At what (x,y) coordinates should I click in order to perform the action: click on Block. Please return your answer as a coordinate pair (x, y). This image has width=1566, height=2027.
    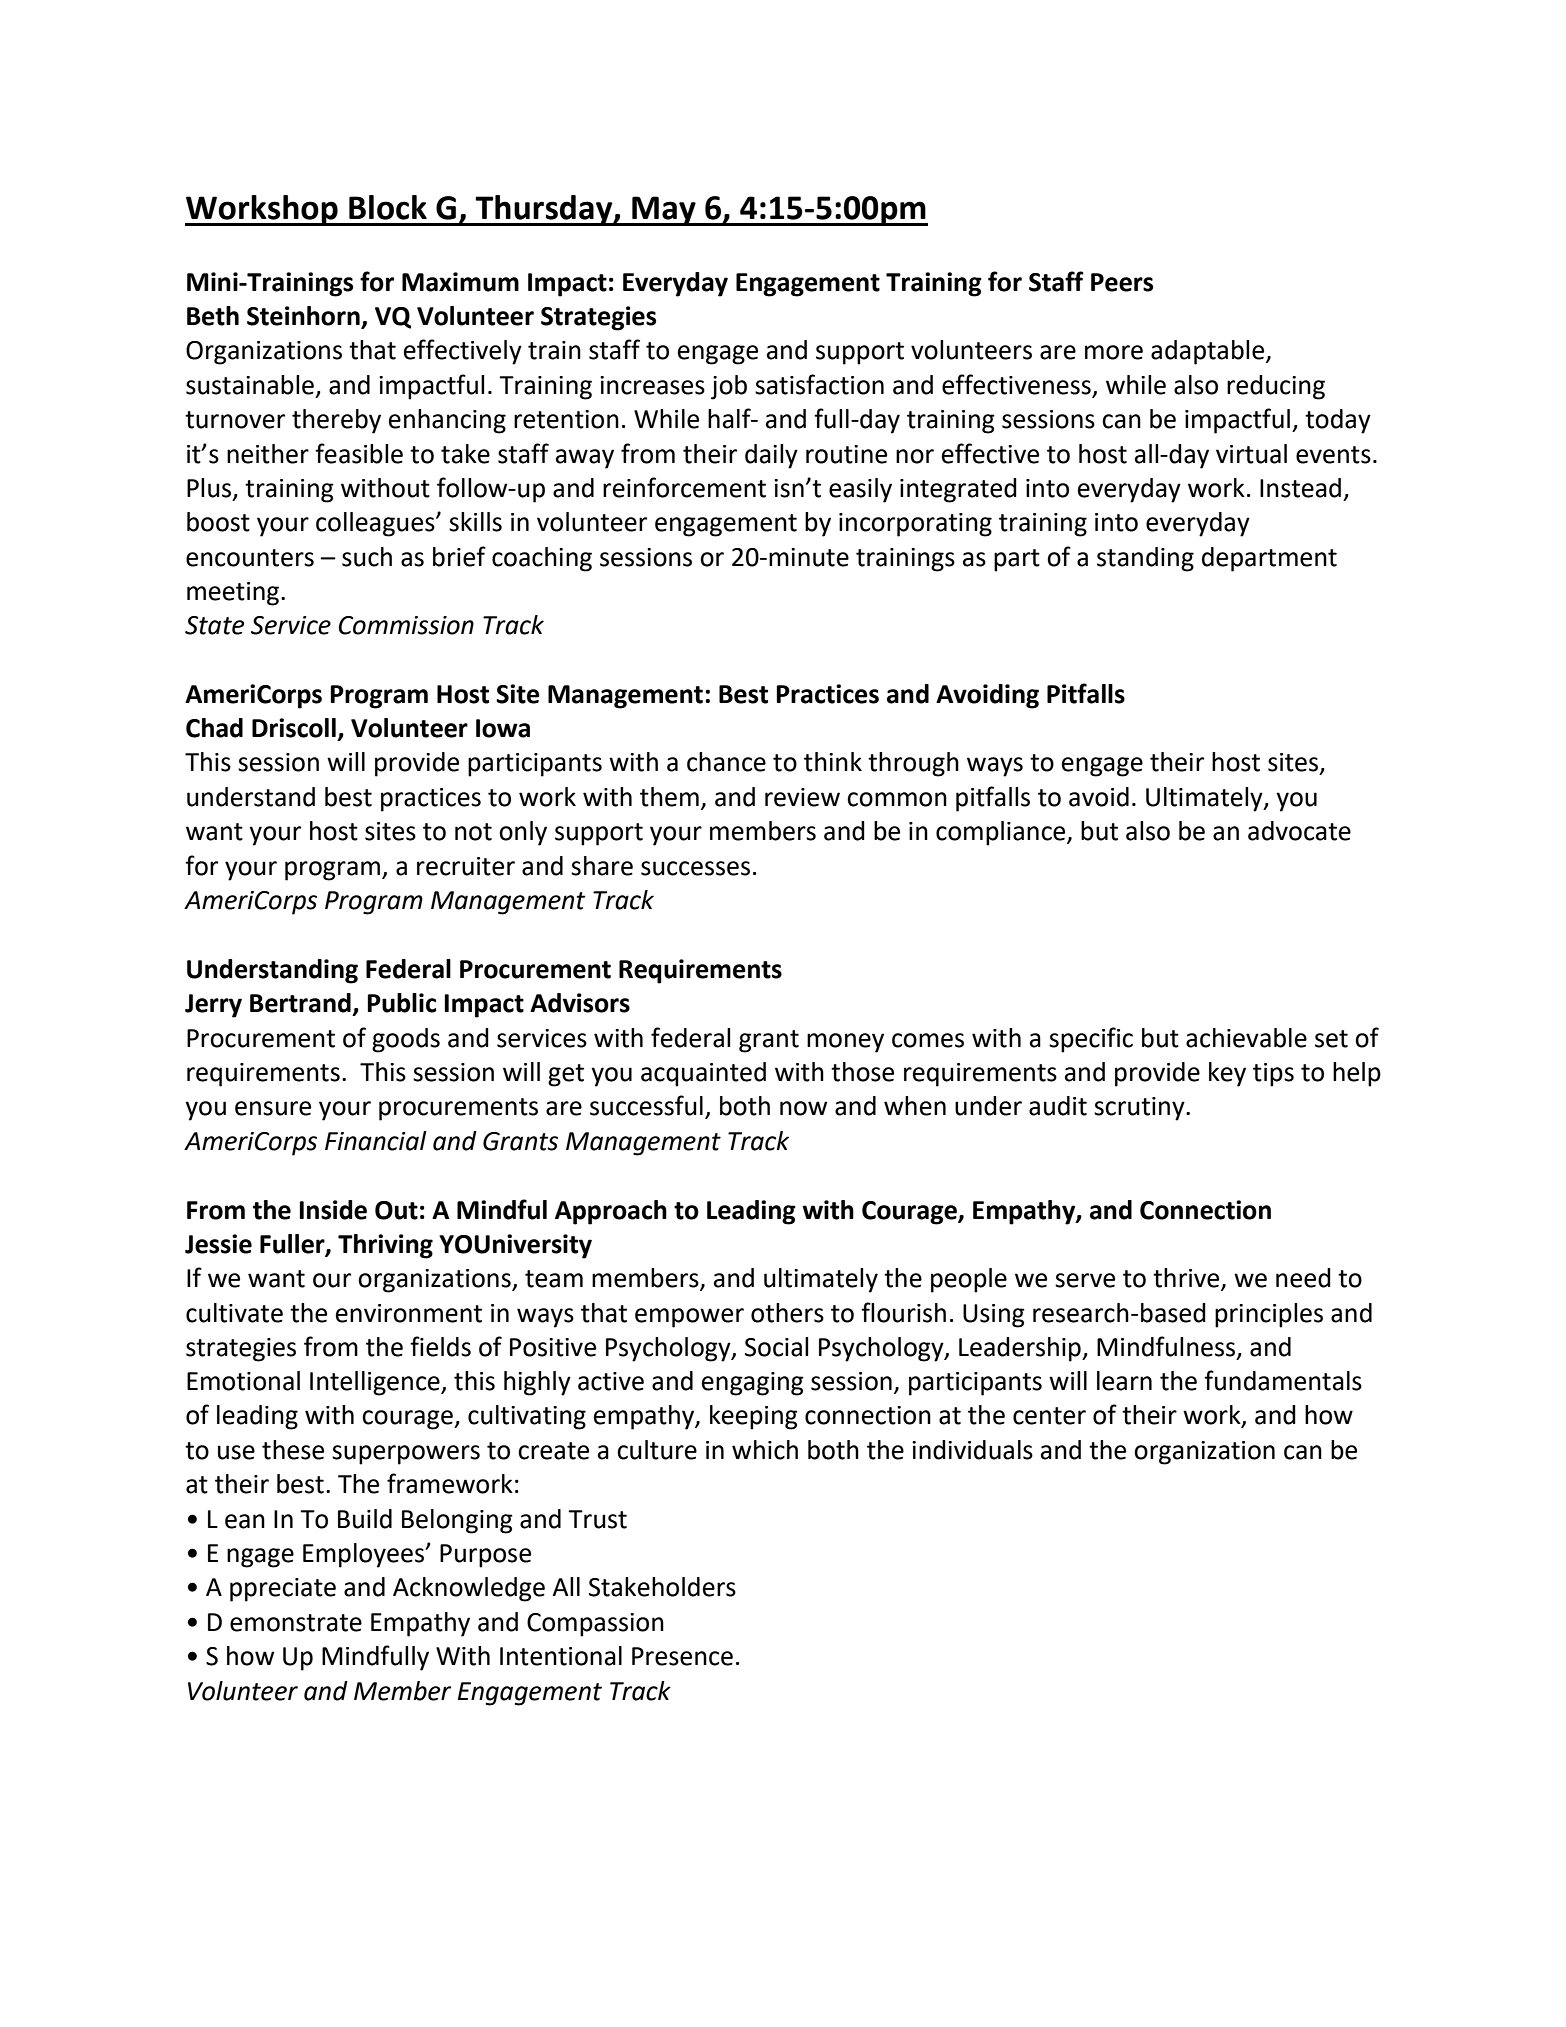
    Looking at the image, I should click on (388, 207).
